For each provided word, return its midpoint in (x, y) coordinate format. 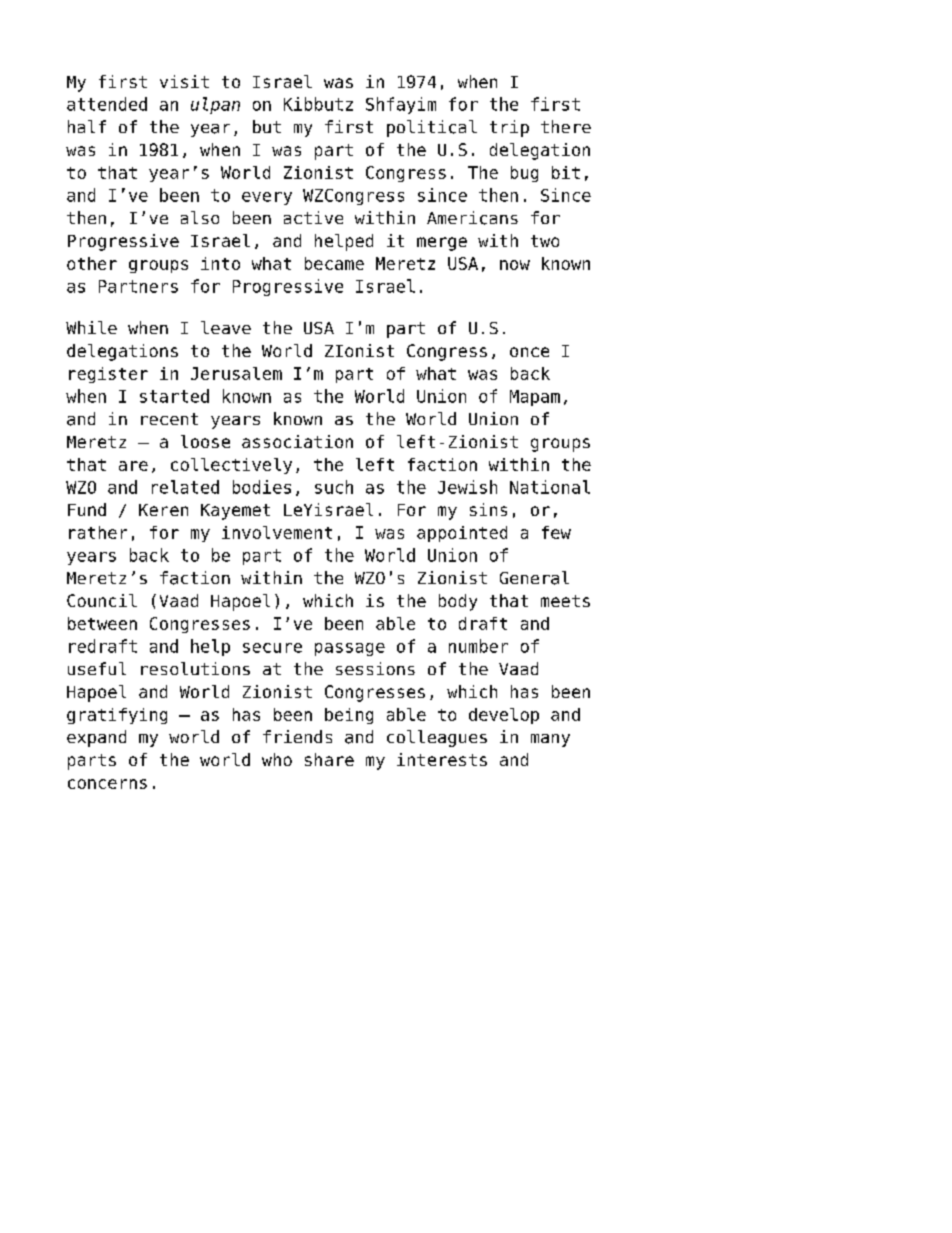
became (334, 263)
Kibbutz (318, 104)
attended (107, 104)
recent (169, 419)
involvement (277, 532)
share (329, 759)
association (297, 441)
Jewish (467, 487)
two (545, 241)
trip (509, 128)
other (92, 263)
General (534, 578)
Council (102, 600)
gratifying (117, 716)
